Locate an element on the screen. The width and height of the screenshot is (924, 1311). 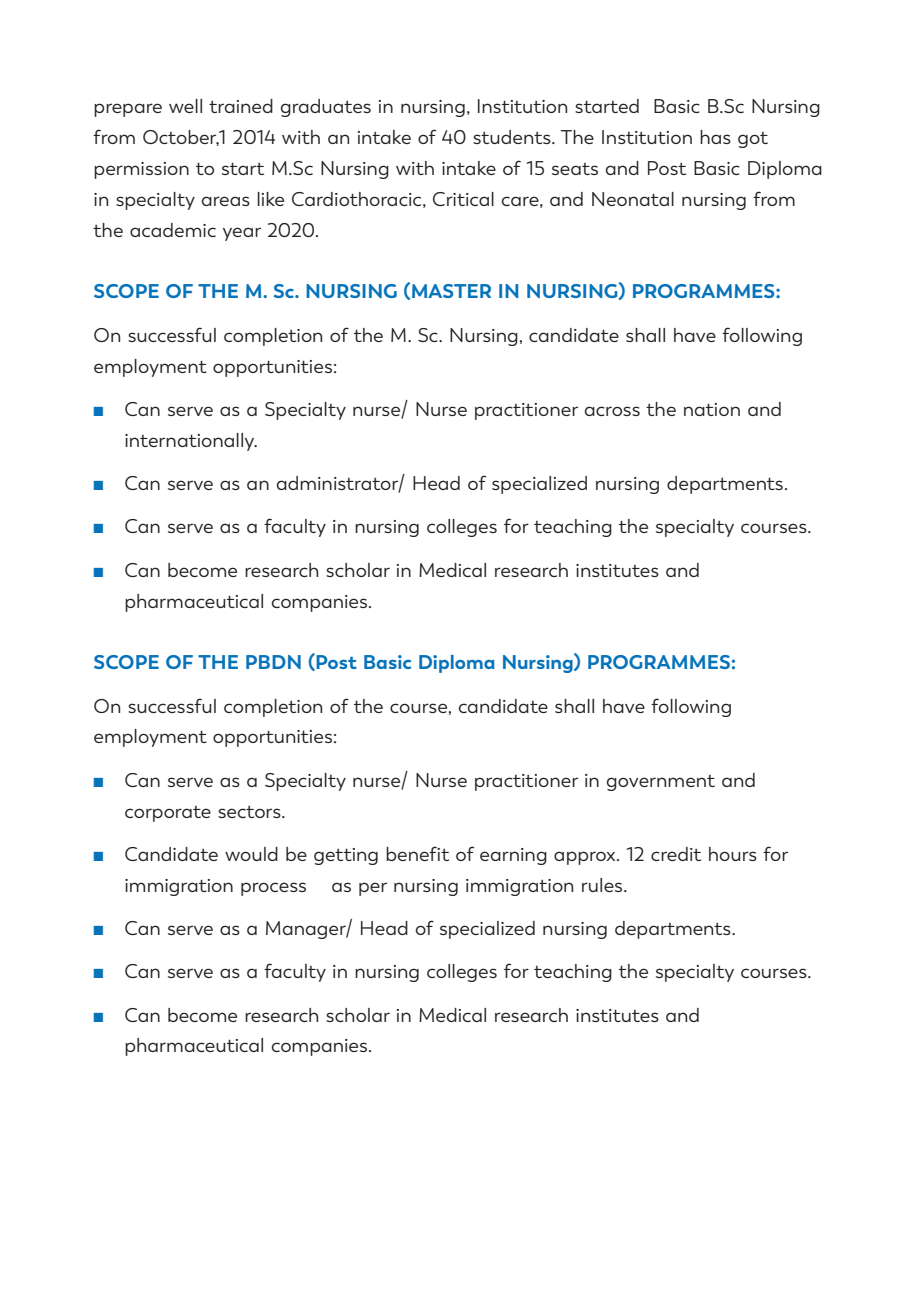
well is located at coordinates (185, 106).
